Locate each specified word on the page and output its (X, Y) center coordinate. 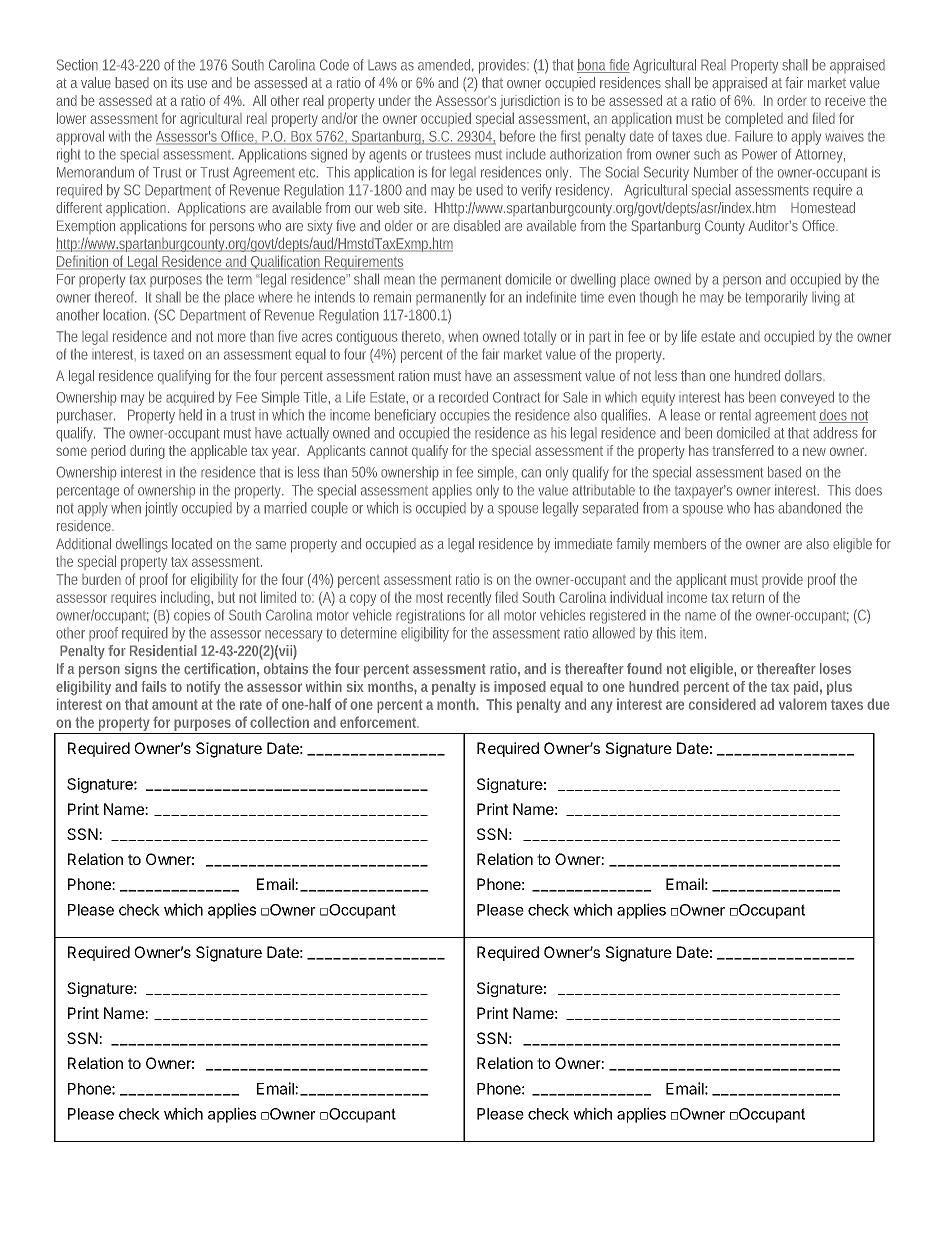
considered (722, 704)
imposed (520, 688)
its (177, 83)
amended (446, 65)
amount (175, 704)
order (792, 100)
